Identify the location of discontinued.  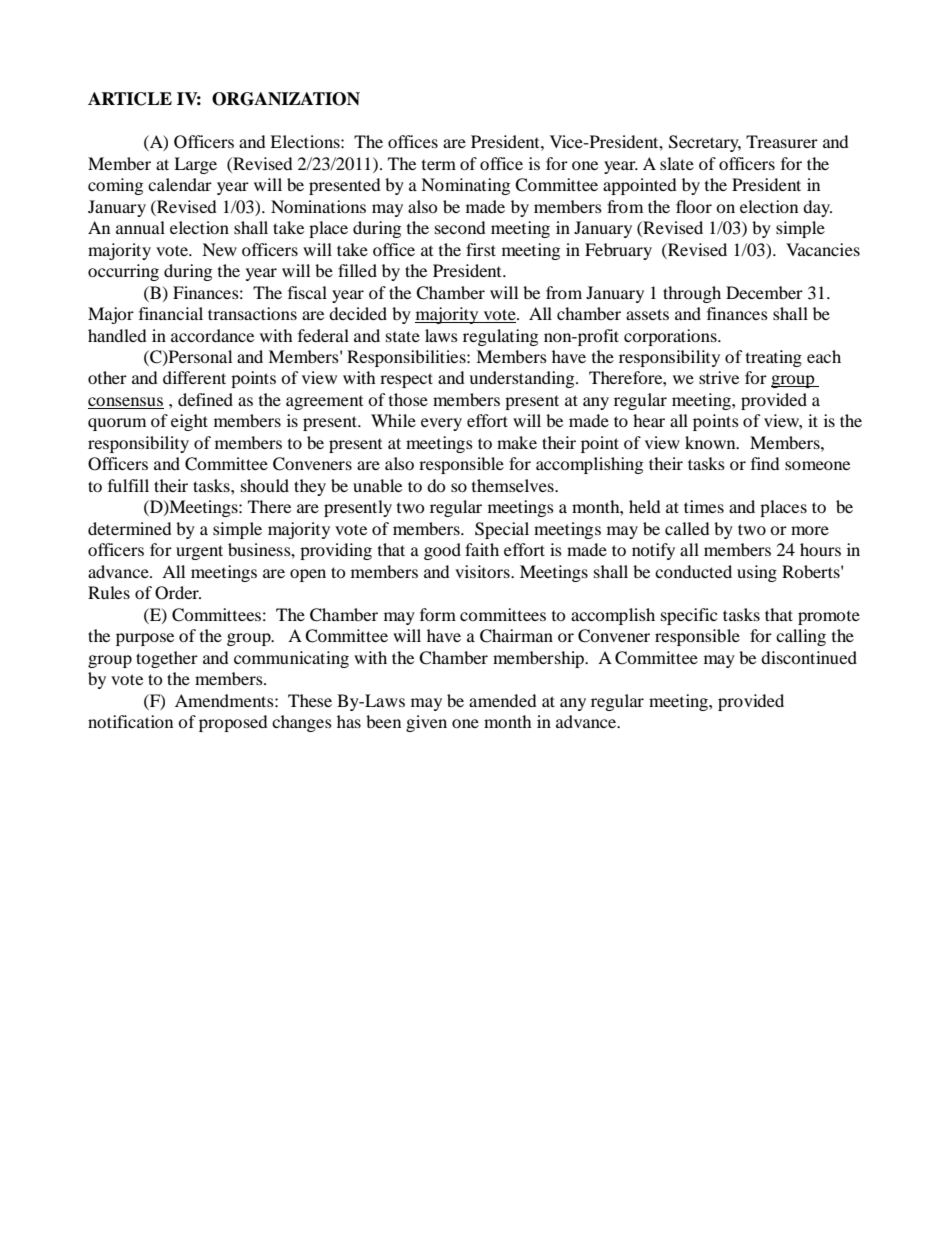
(809, 657).
